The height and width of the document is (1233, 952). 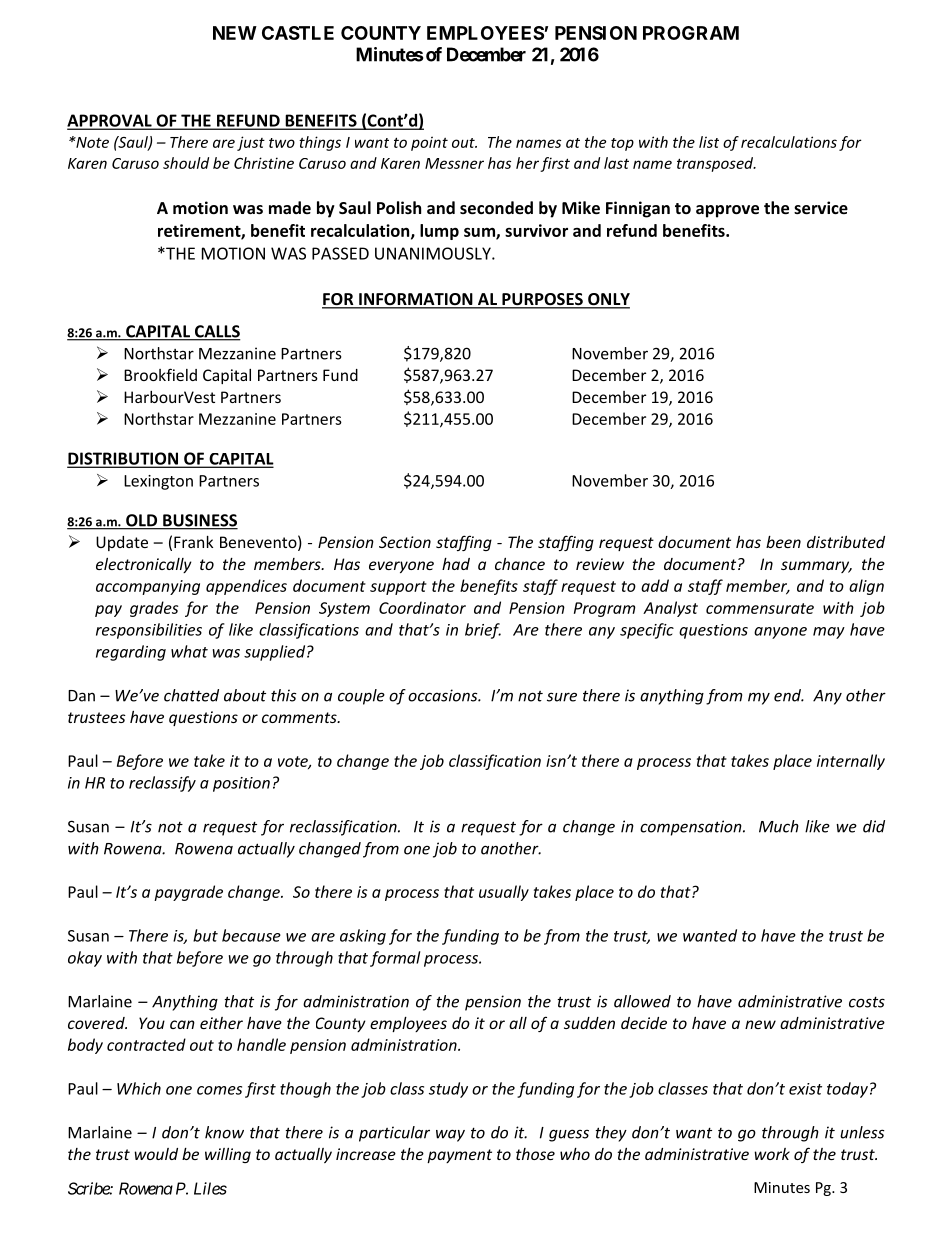 What do you see at coordinates (716, 164) in the document?
I see `transposed` at bounding box center [716, 164].
